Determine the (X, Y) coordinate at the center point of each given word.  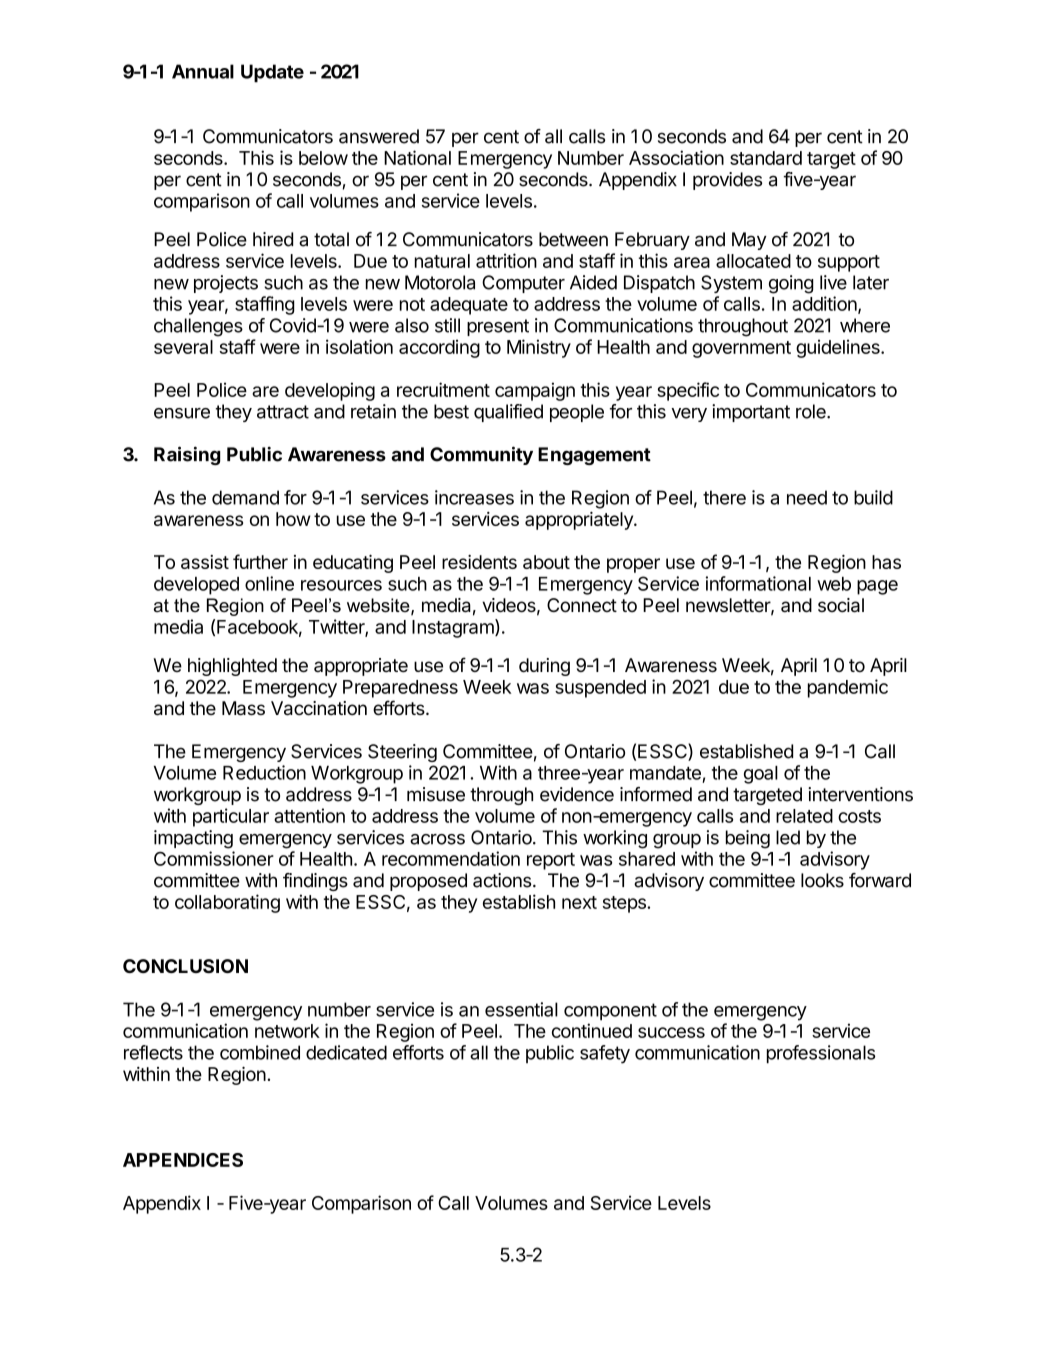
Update (272, 73)
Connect (582, 605)
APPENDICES (183, 1160)
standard (766, 158)
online (269, 583)
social (841, 605)
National (417, 157)
